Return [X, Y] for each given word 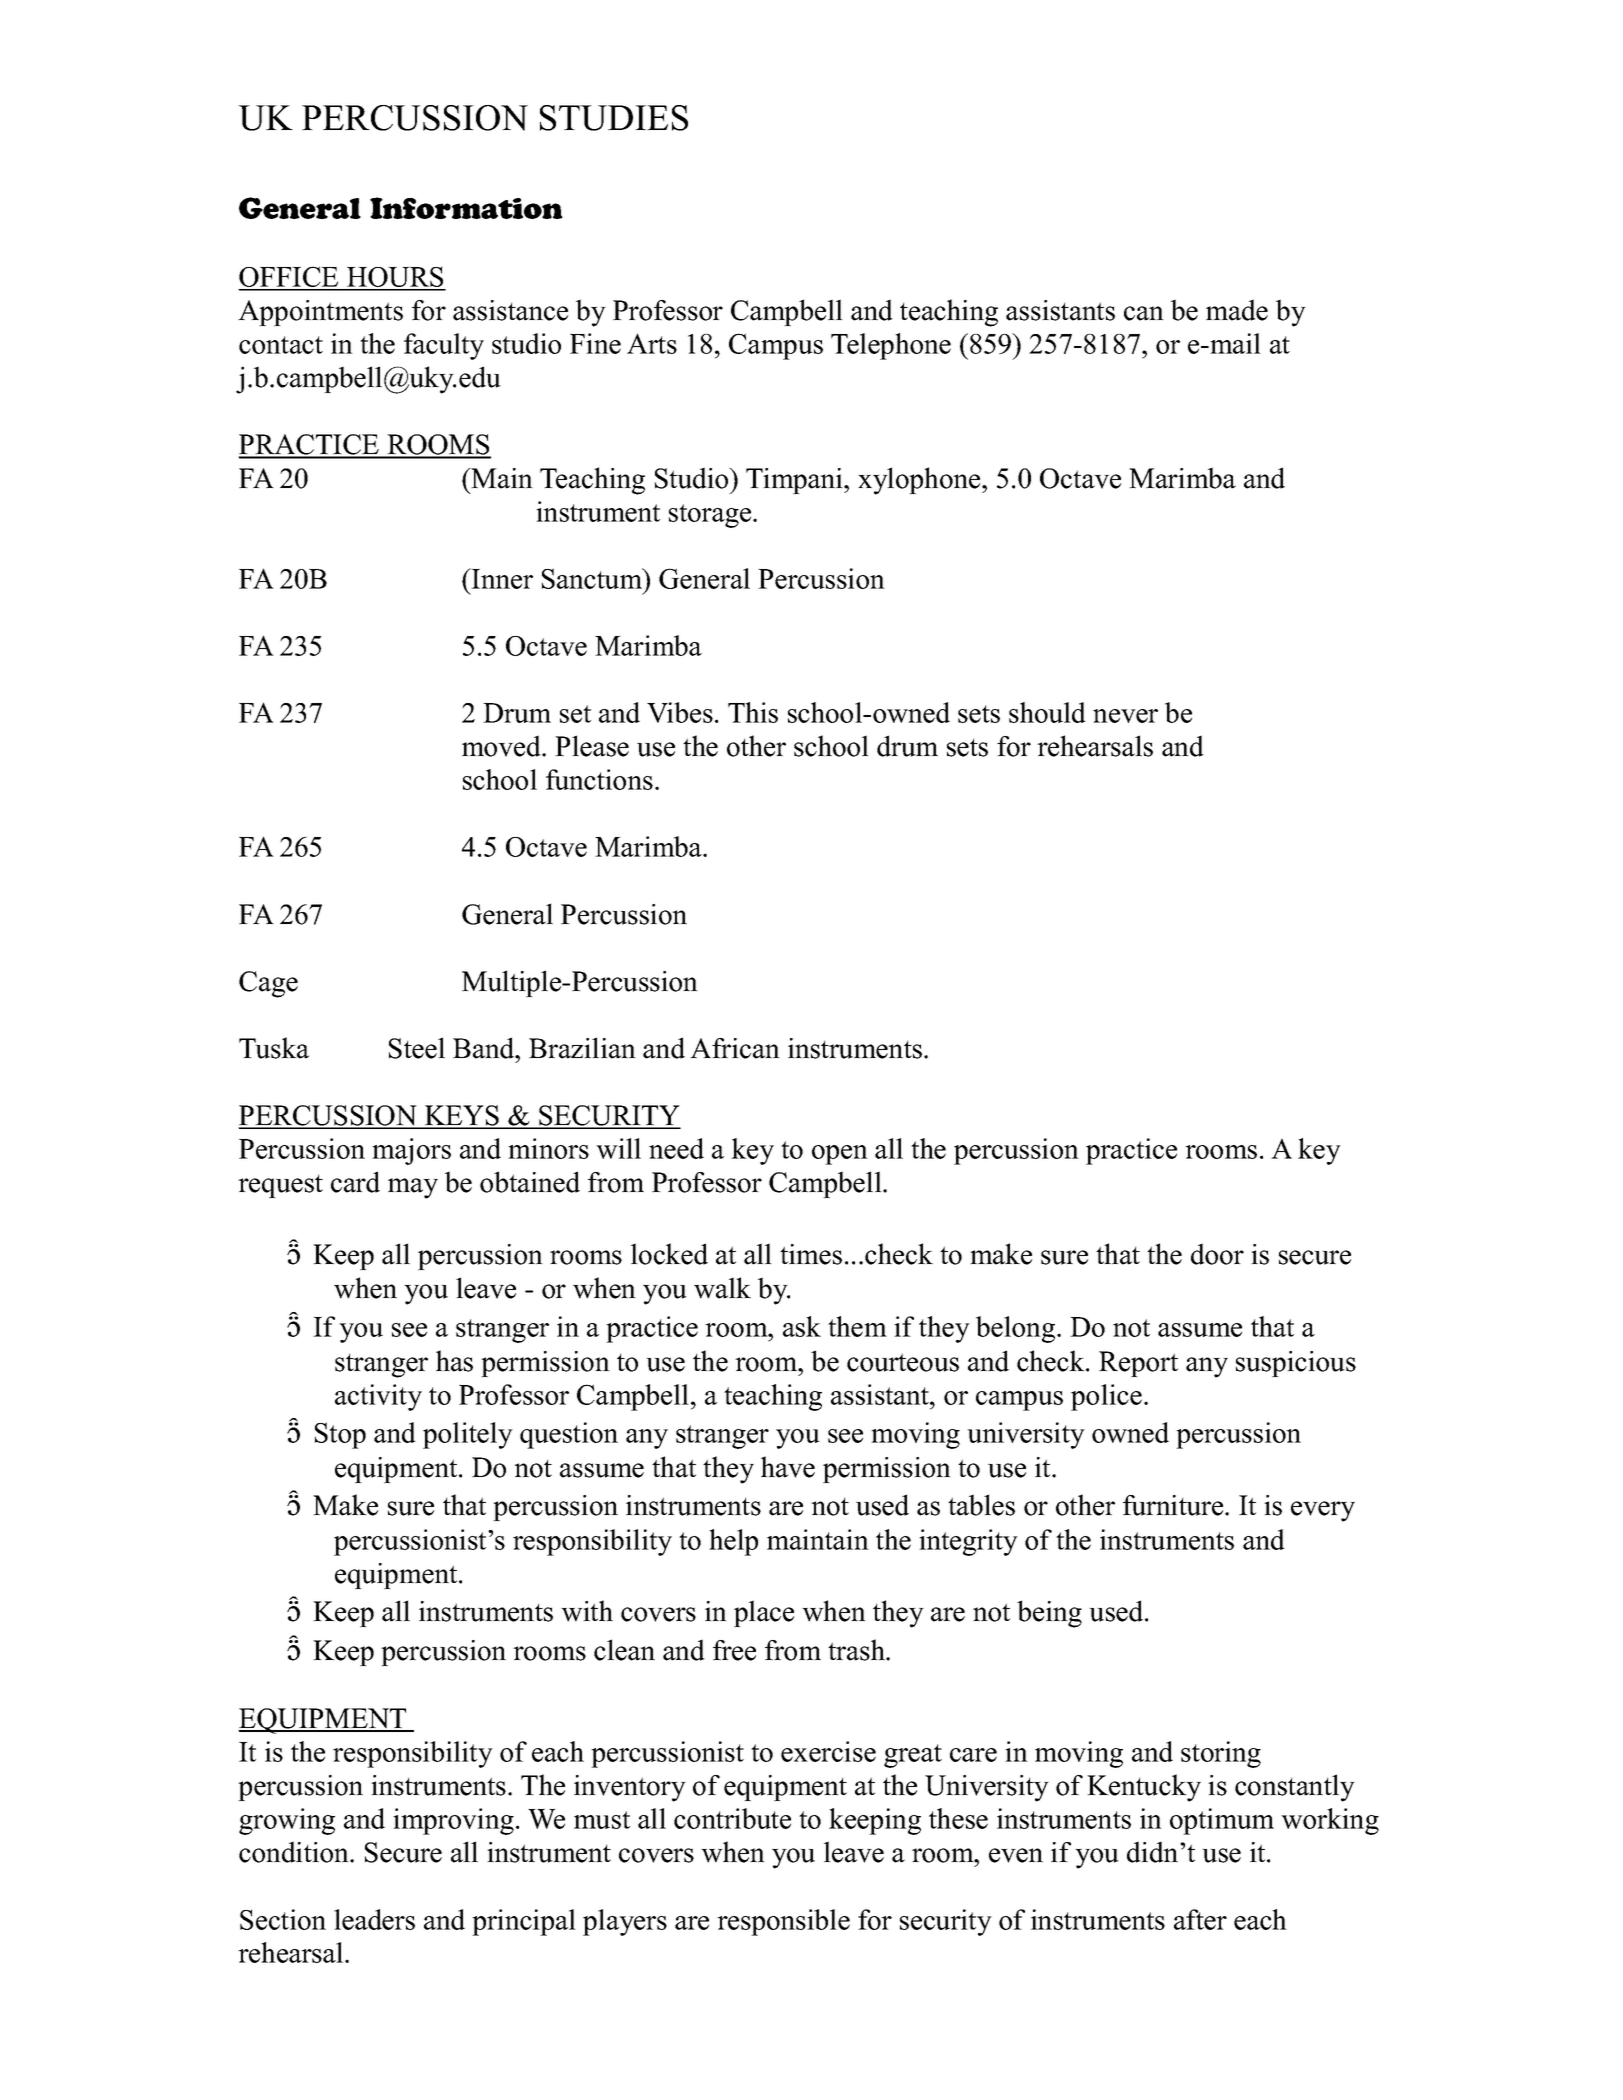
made [1237, 310]
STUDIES [614, 118]
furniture [1174, 1505]
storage [711, 516]
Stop [340, 1435]
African [735, 1048]
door [1217, 1254]
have [788, 1467]
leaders [374, 1919]
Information [466, 208]
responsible [783, 1922]
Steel [417, 1048]
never [1125, 716]
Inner [501, 578]
